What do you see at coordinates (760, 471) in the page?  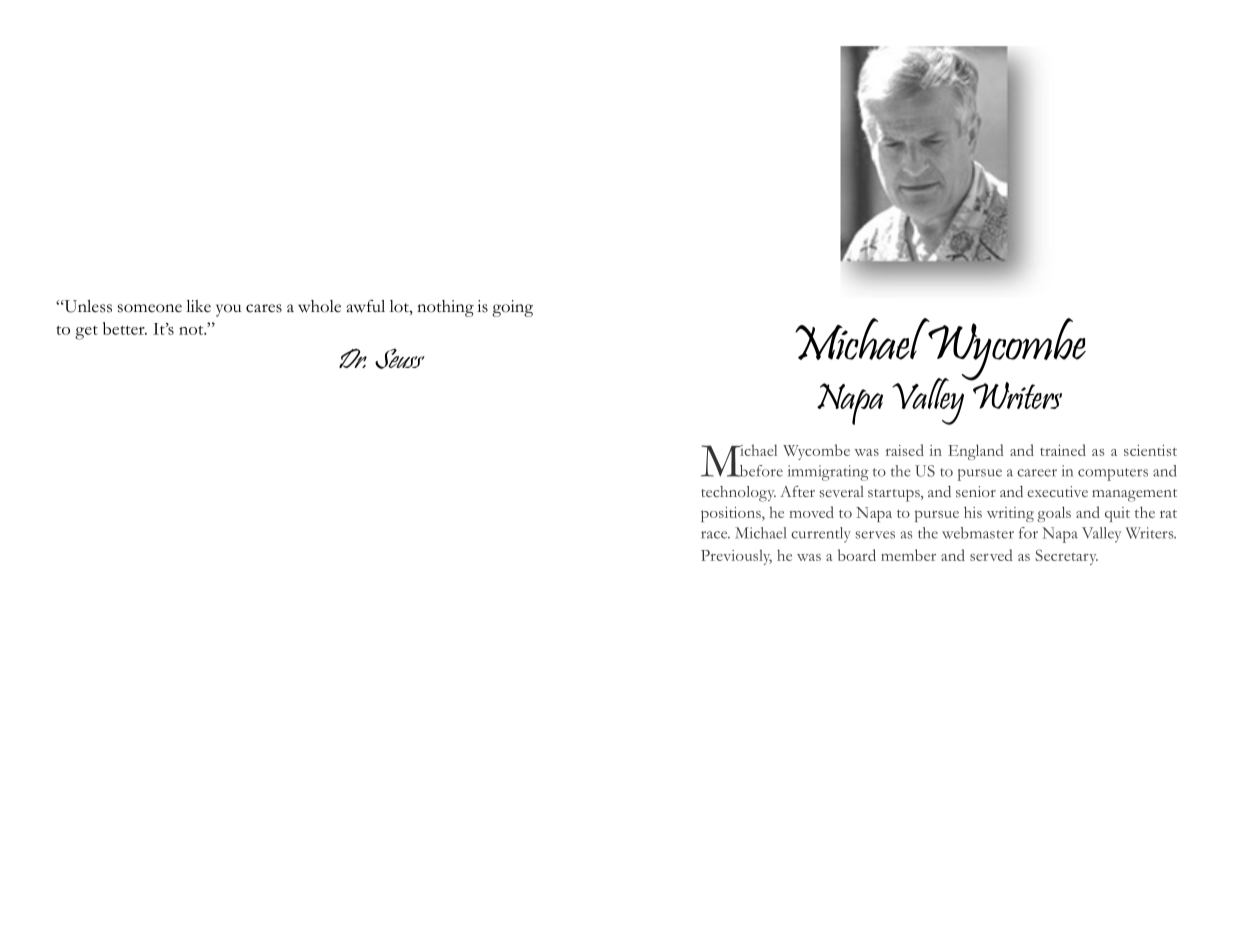 I see `before` at bounding box center [760, 471].
